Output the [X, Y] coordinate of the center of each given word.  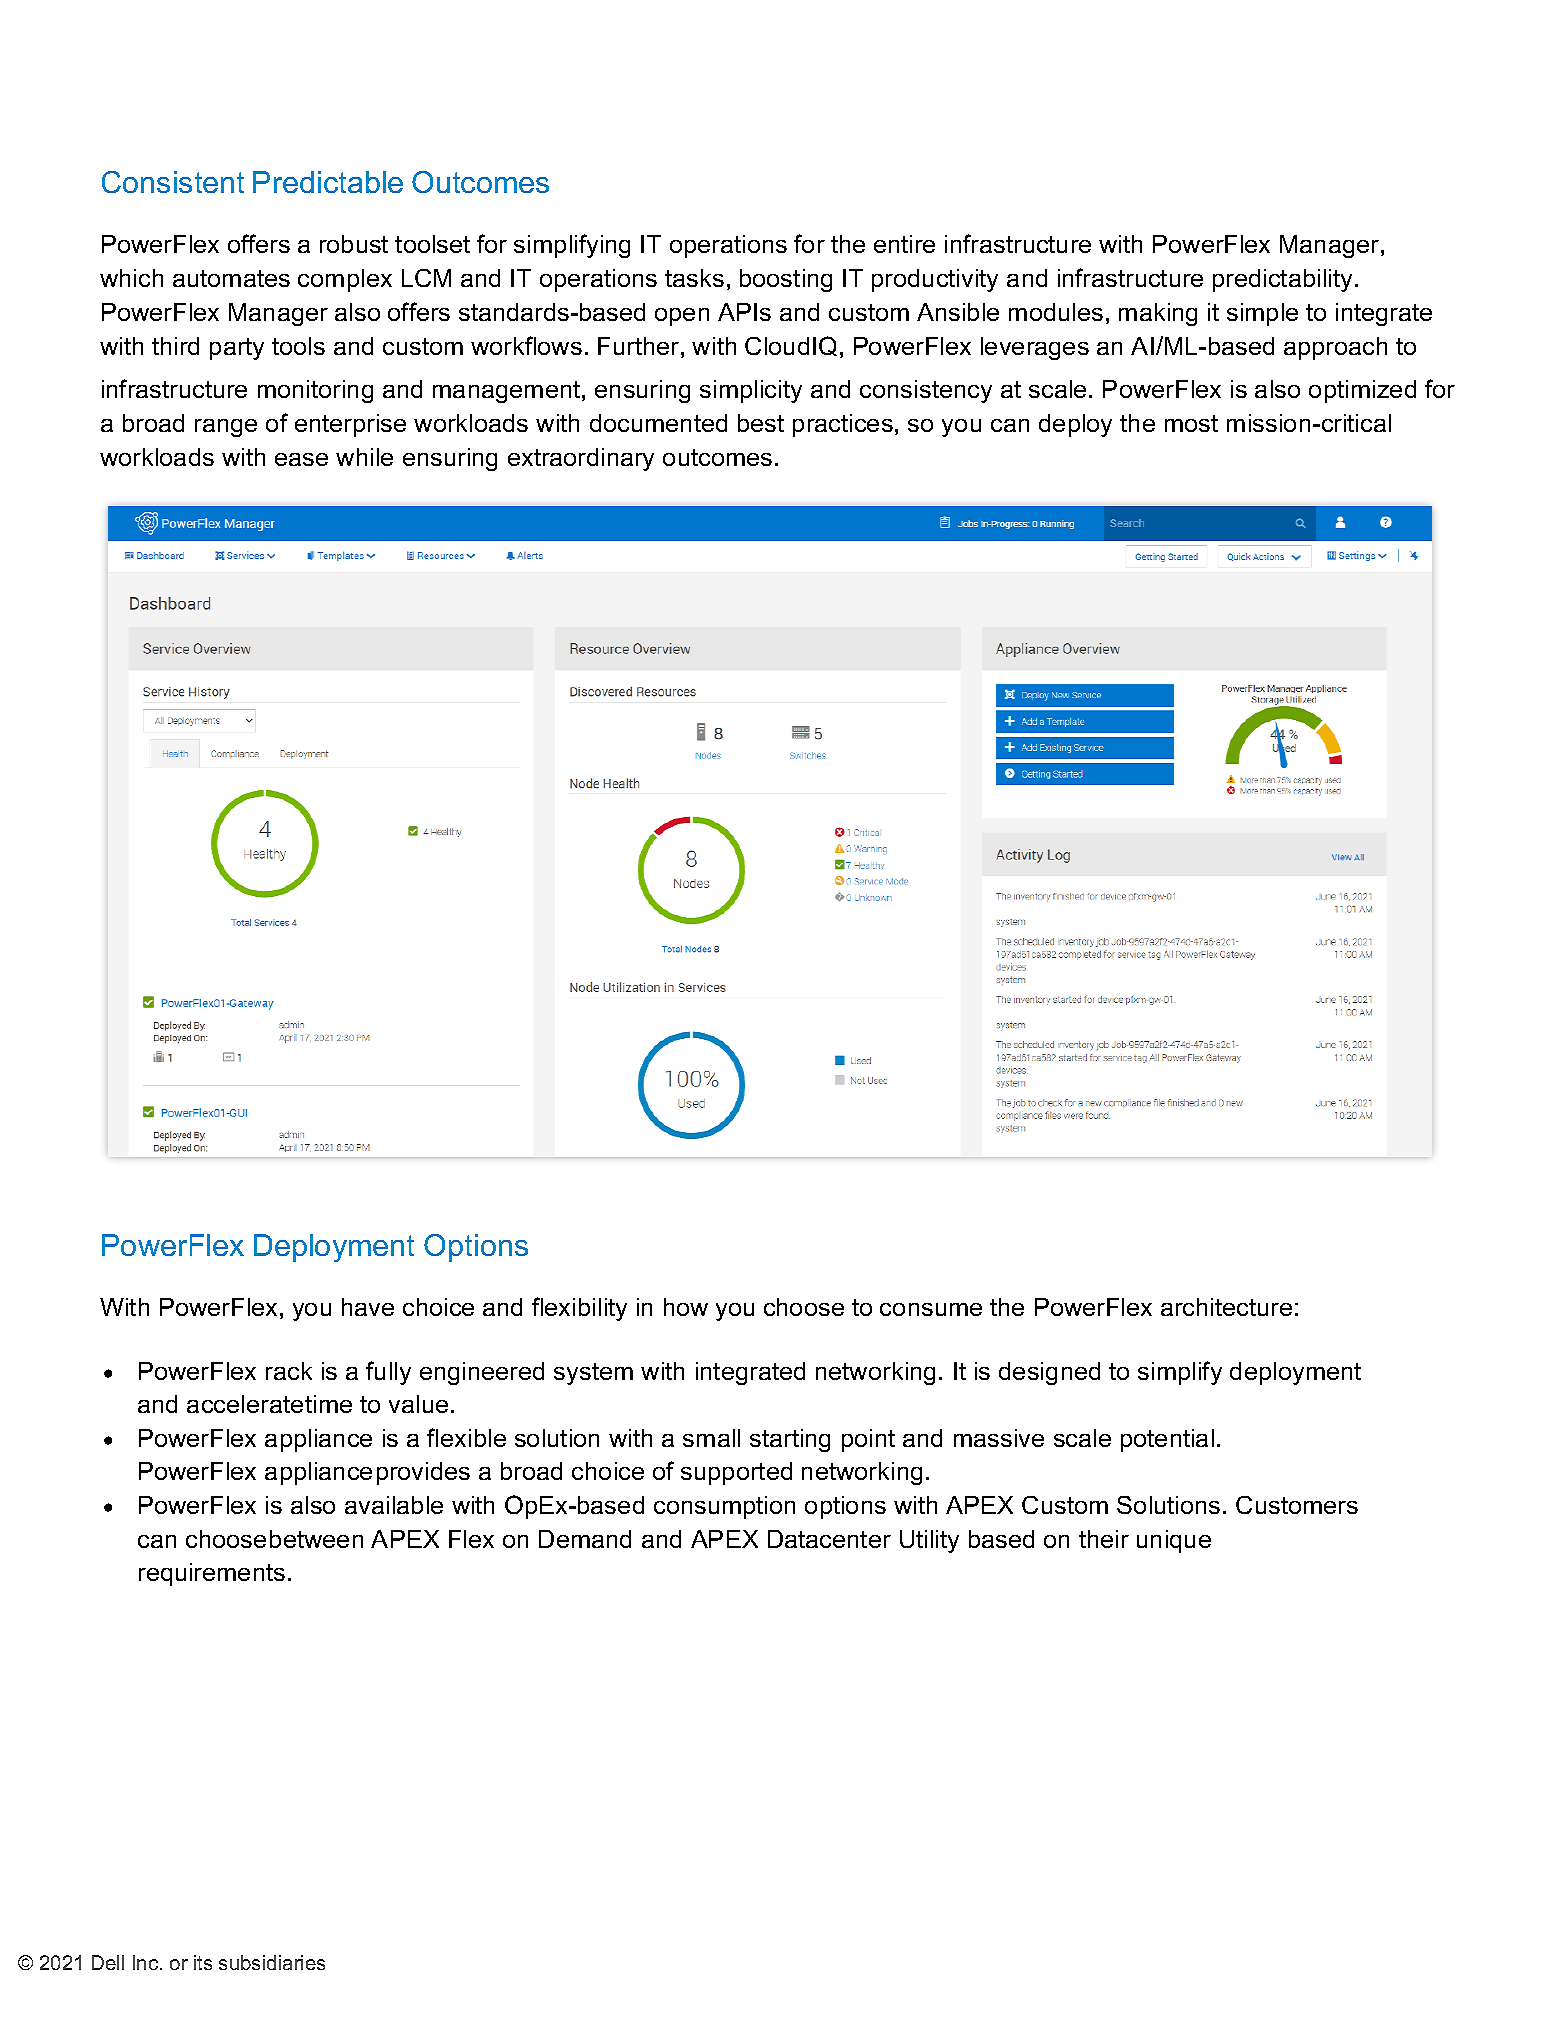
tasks [694, 278]
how [686, 1307]
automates [231, 278]
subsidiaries [272, 1962]
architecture [1226, 1307]
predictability [1284, 280]
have [368, 1307]
